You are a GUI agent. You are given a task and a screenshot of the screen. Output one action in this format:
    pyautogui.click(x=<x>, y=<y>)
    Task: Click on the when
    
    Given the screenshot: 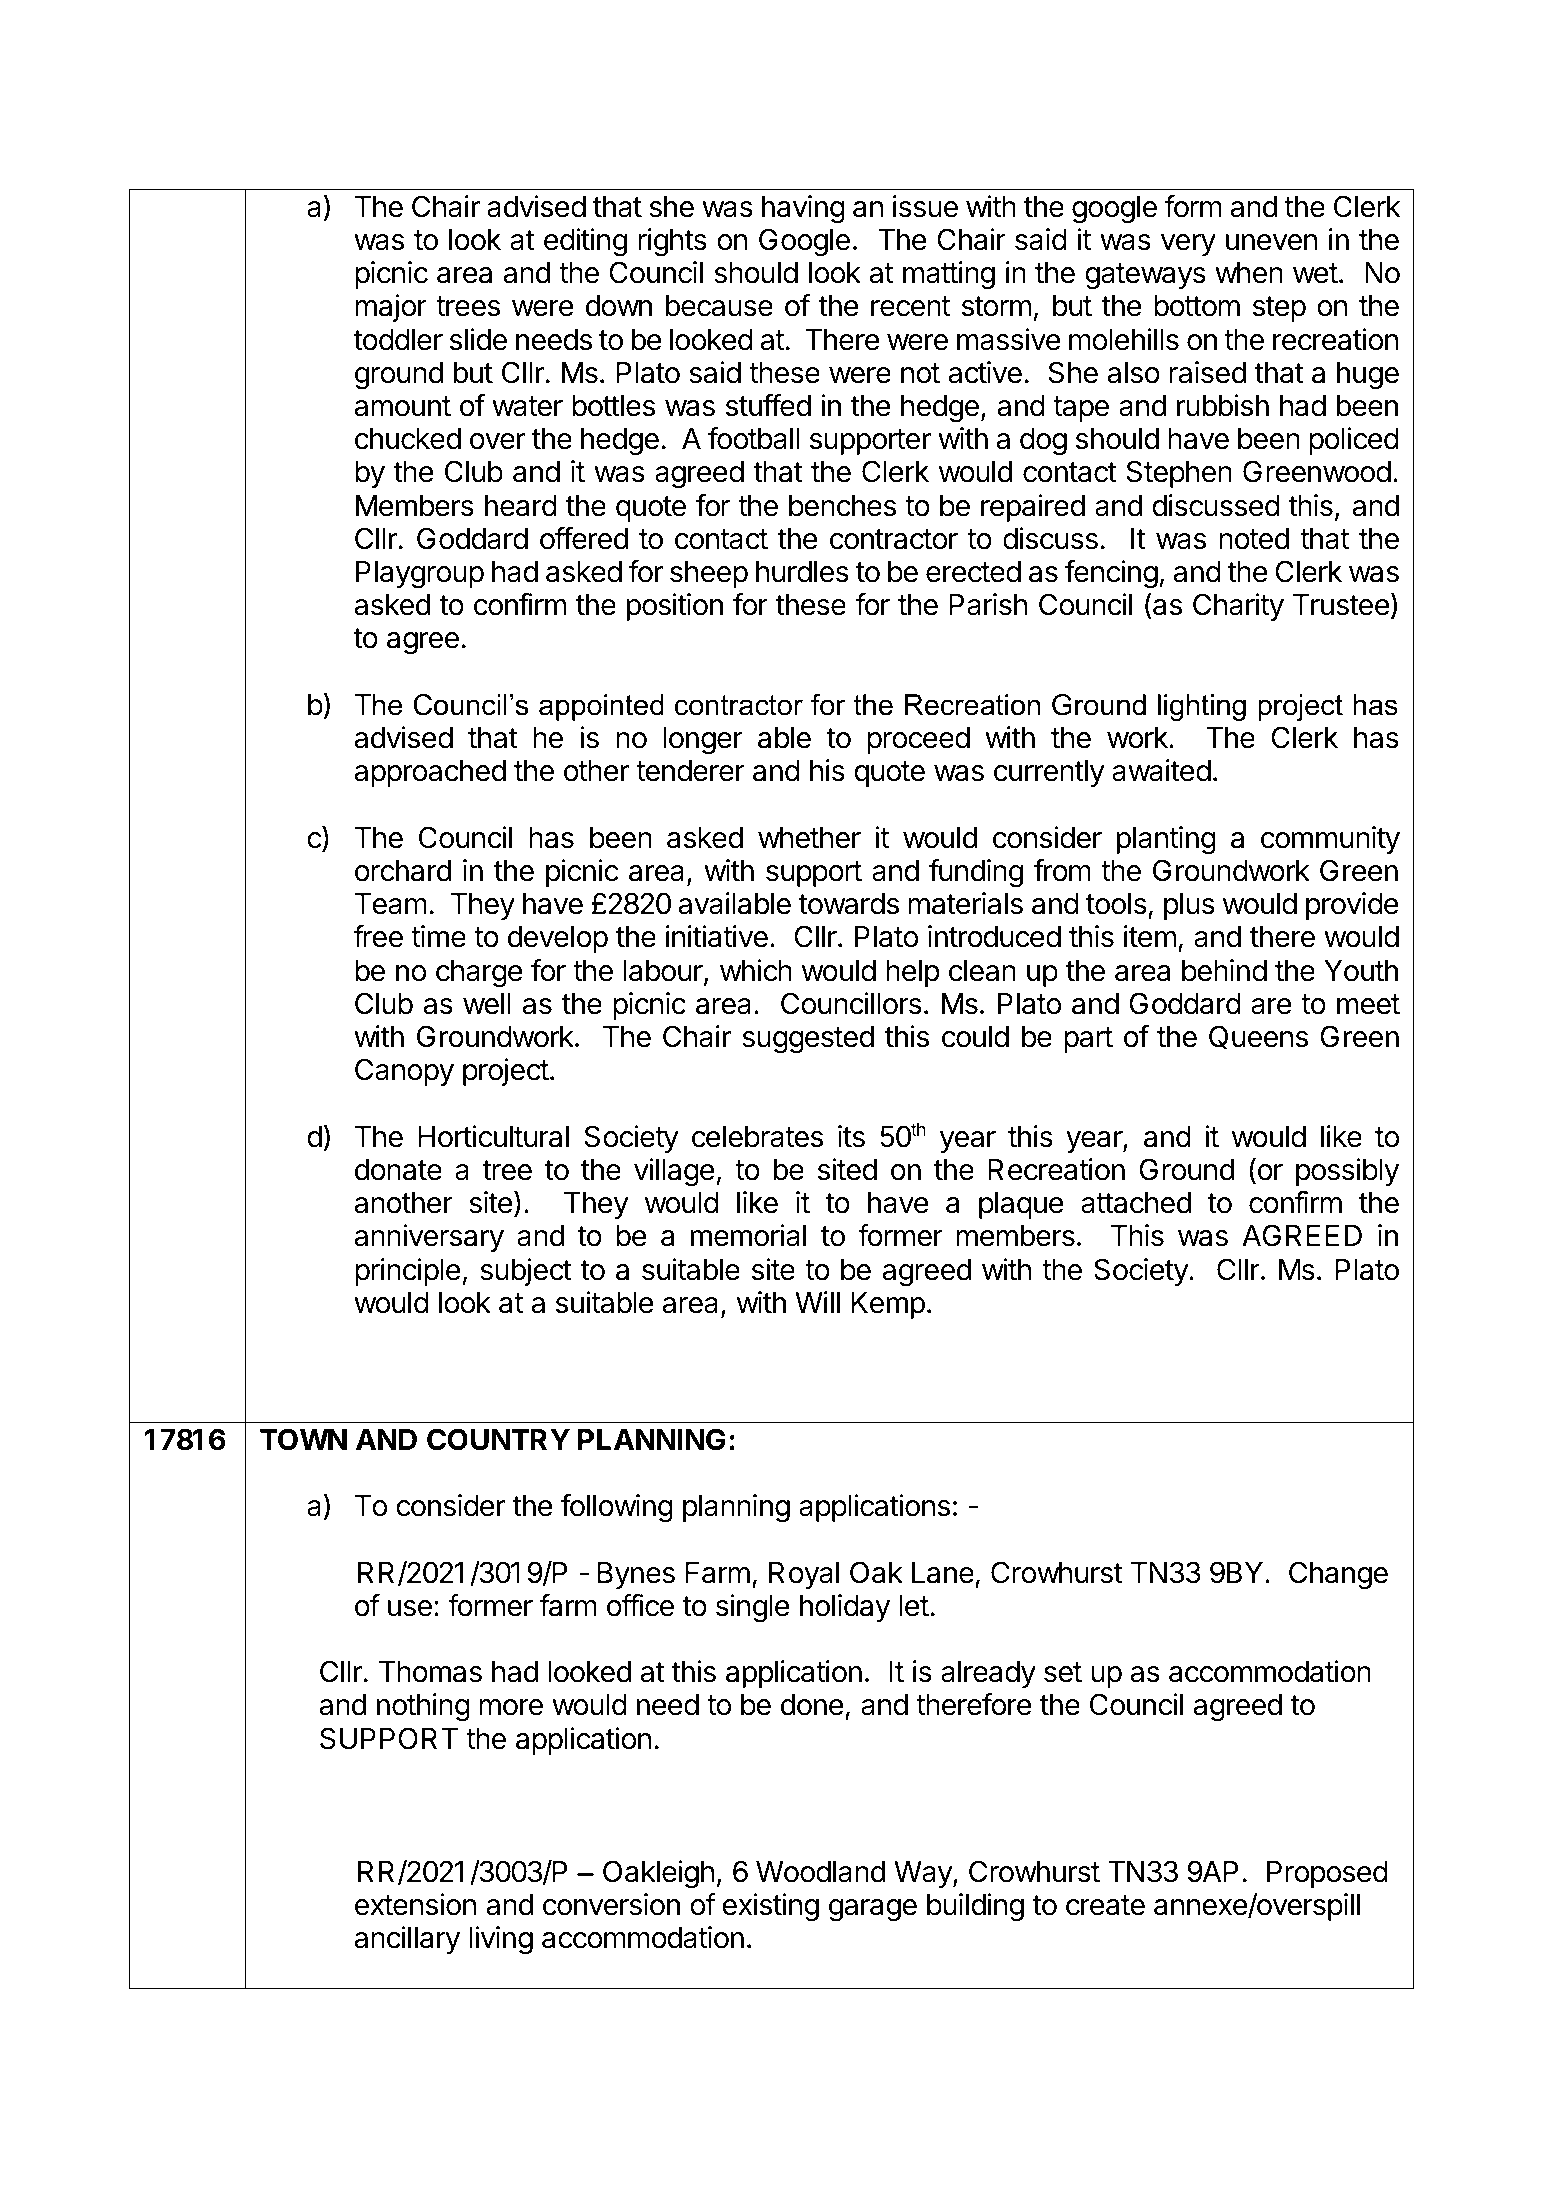 What is the action you would take?
    pyautogui.click(x=1249, y=273)
